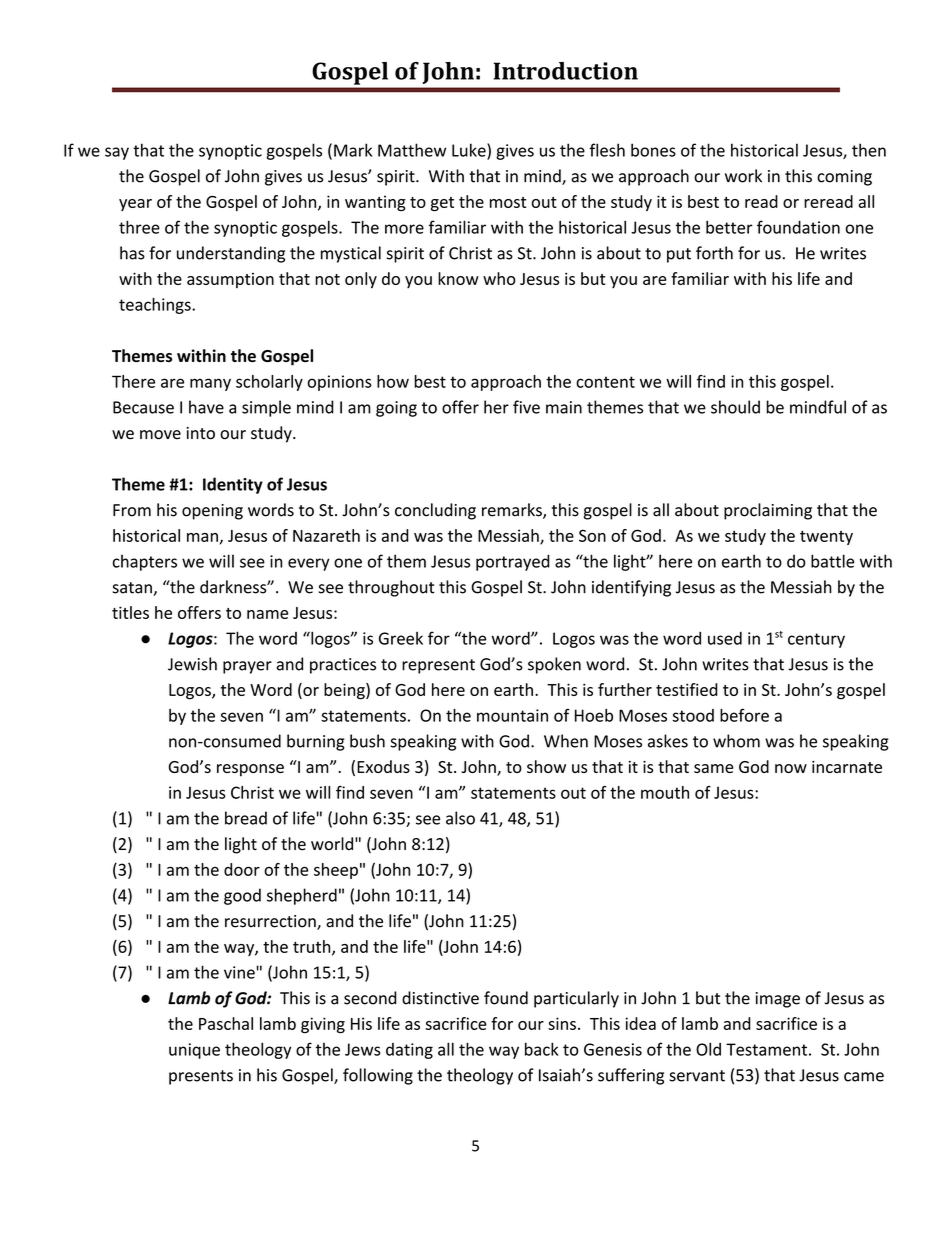 The image size is (952, 1233). I want to click on same, so click(714, 768).
